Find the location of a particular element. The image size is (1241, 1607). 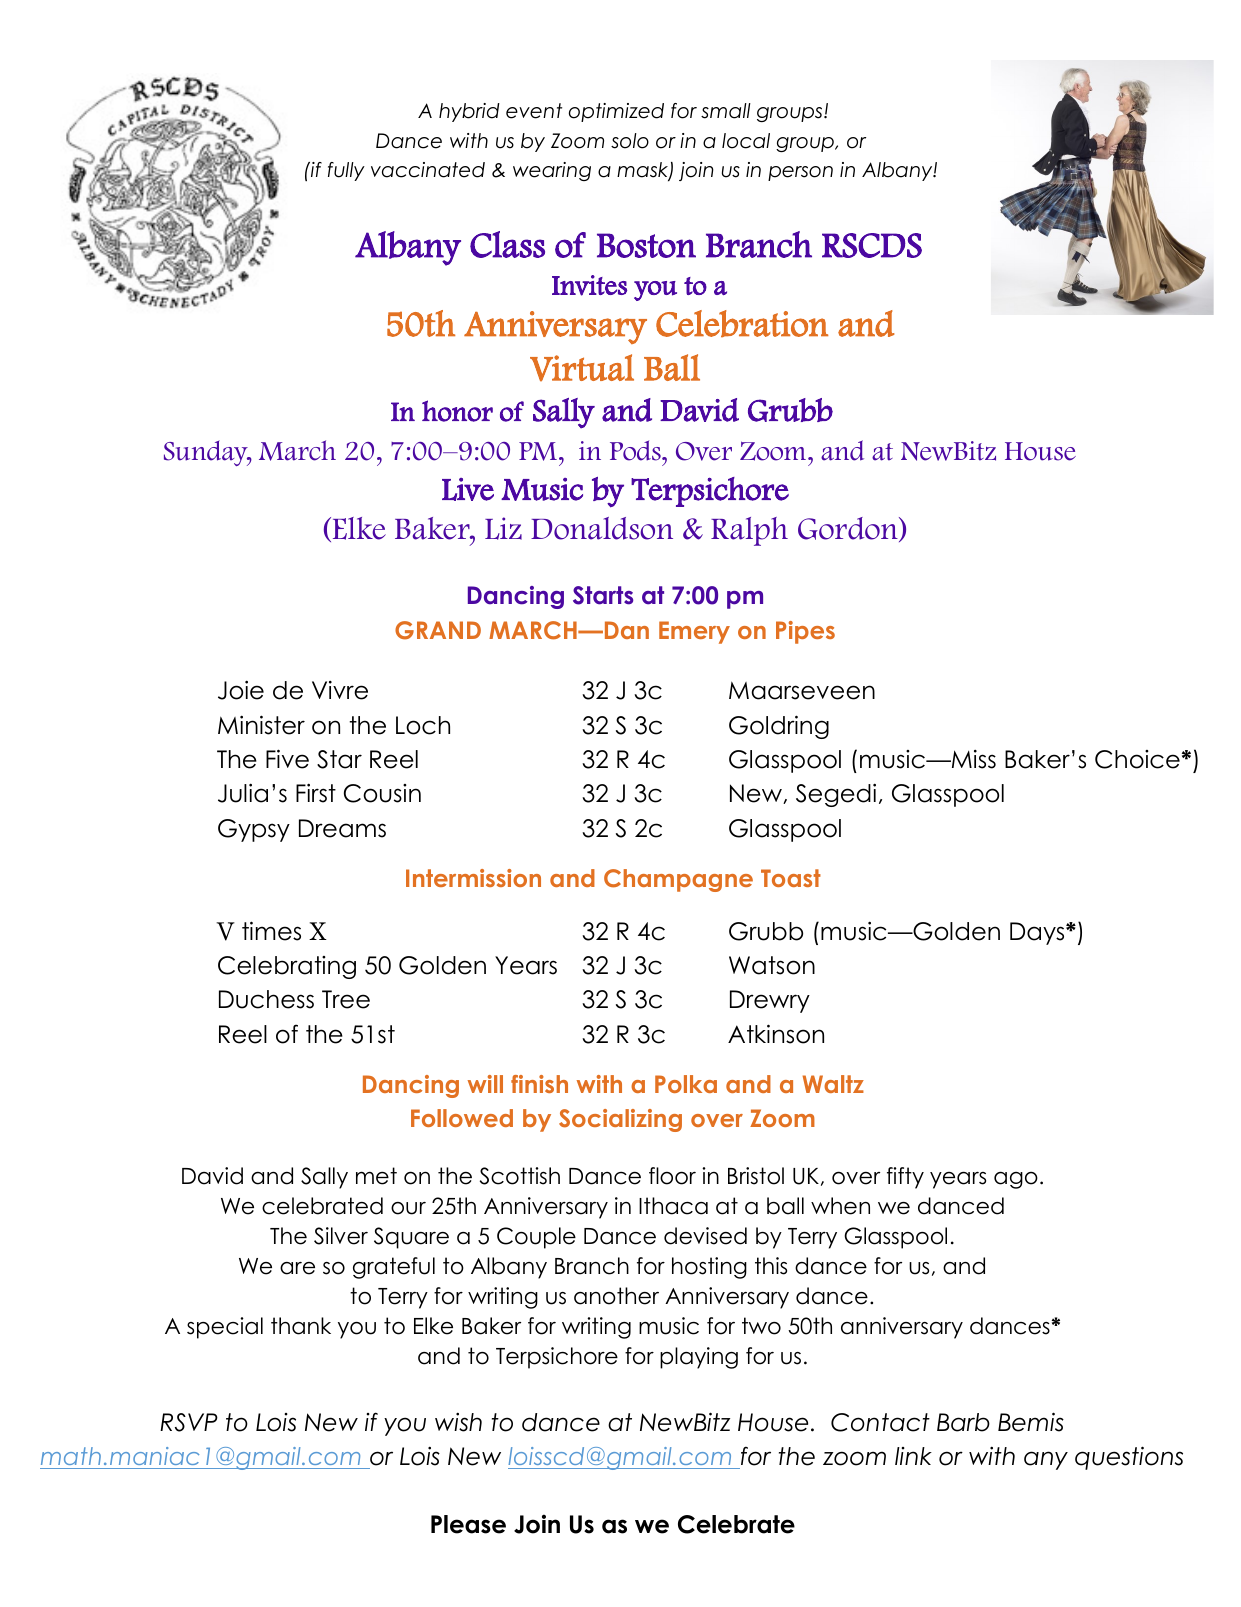

Vivre is located at coordinates (340, 690).
